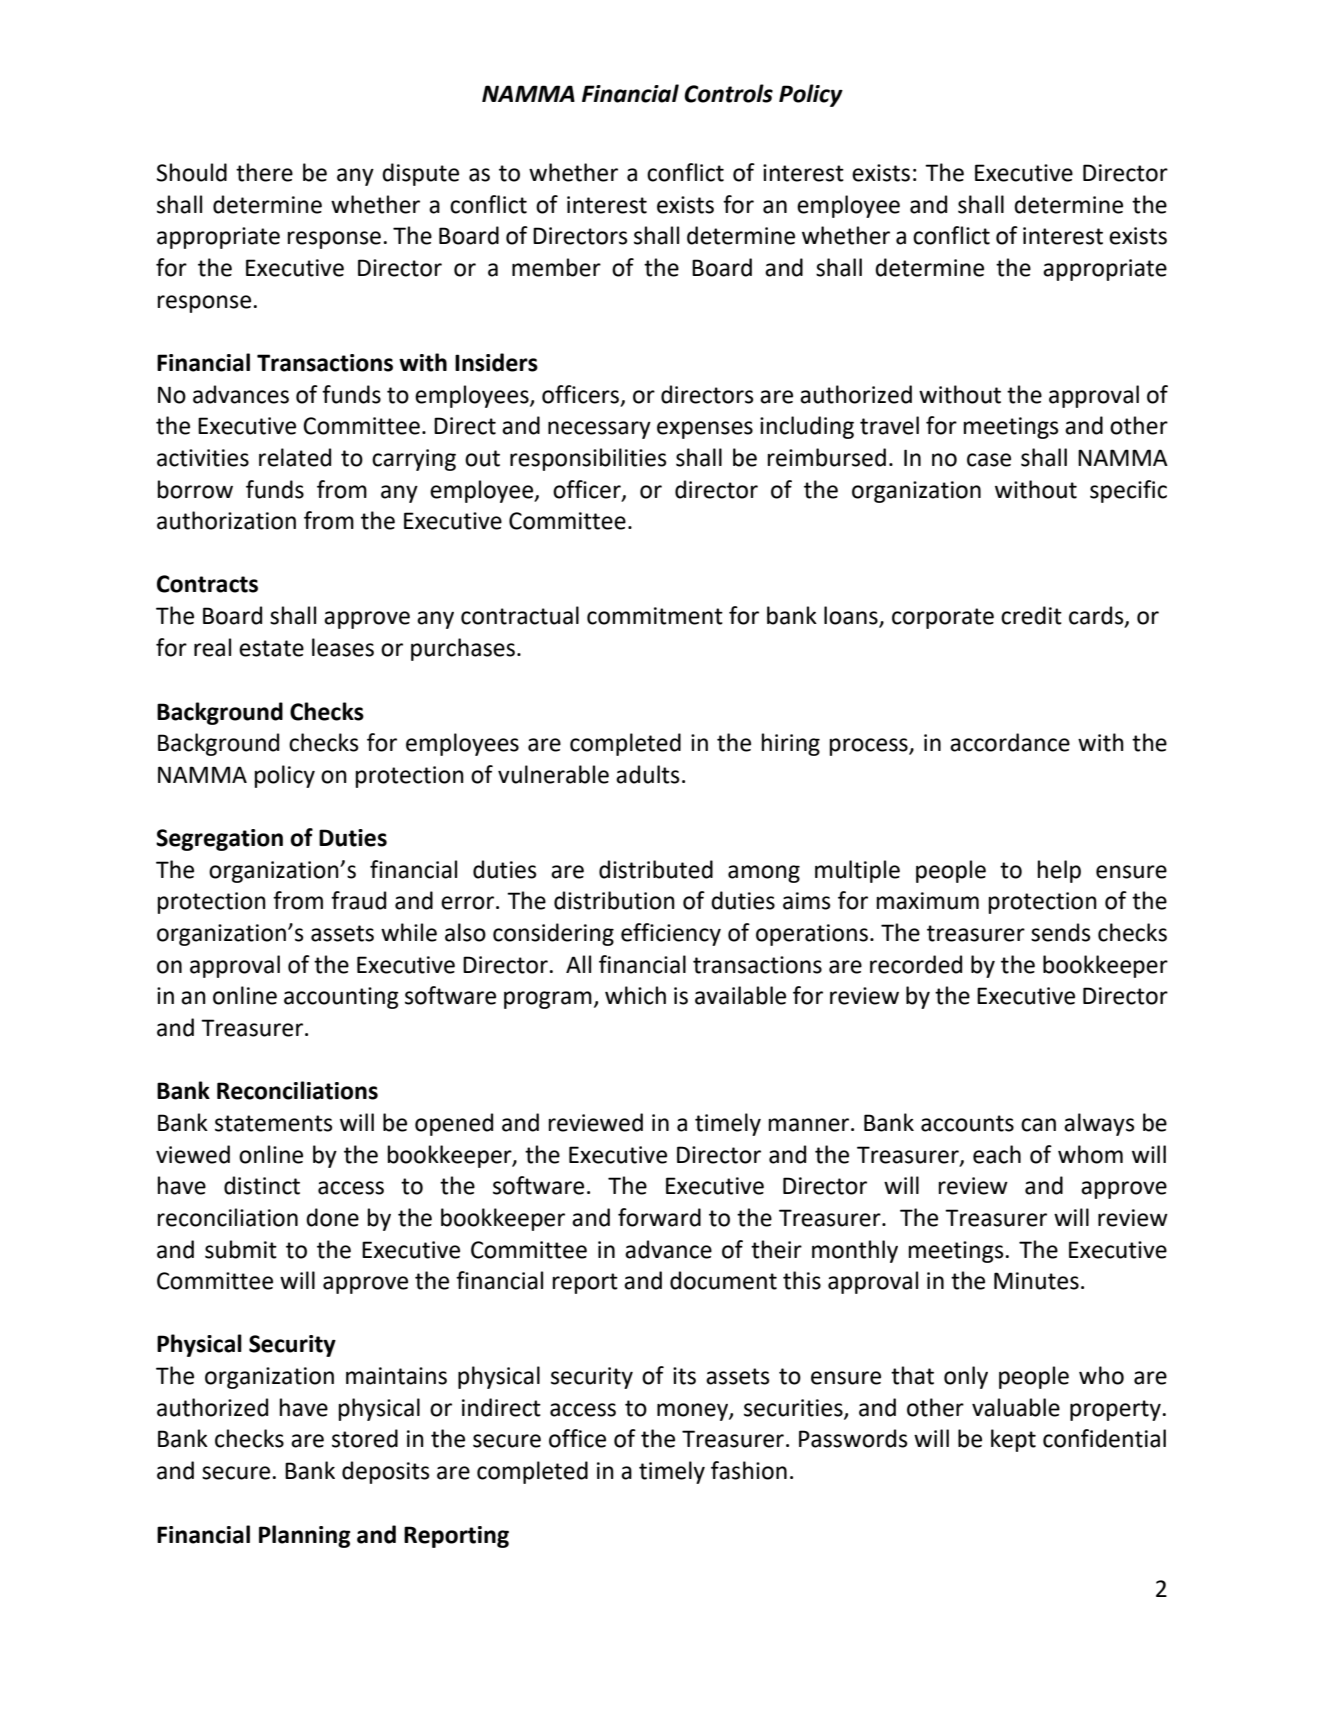  What do you see at coordinates (305, 1536) in the screenshot?
I see `Planning` at bounding box center [305, 1536].
